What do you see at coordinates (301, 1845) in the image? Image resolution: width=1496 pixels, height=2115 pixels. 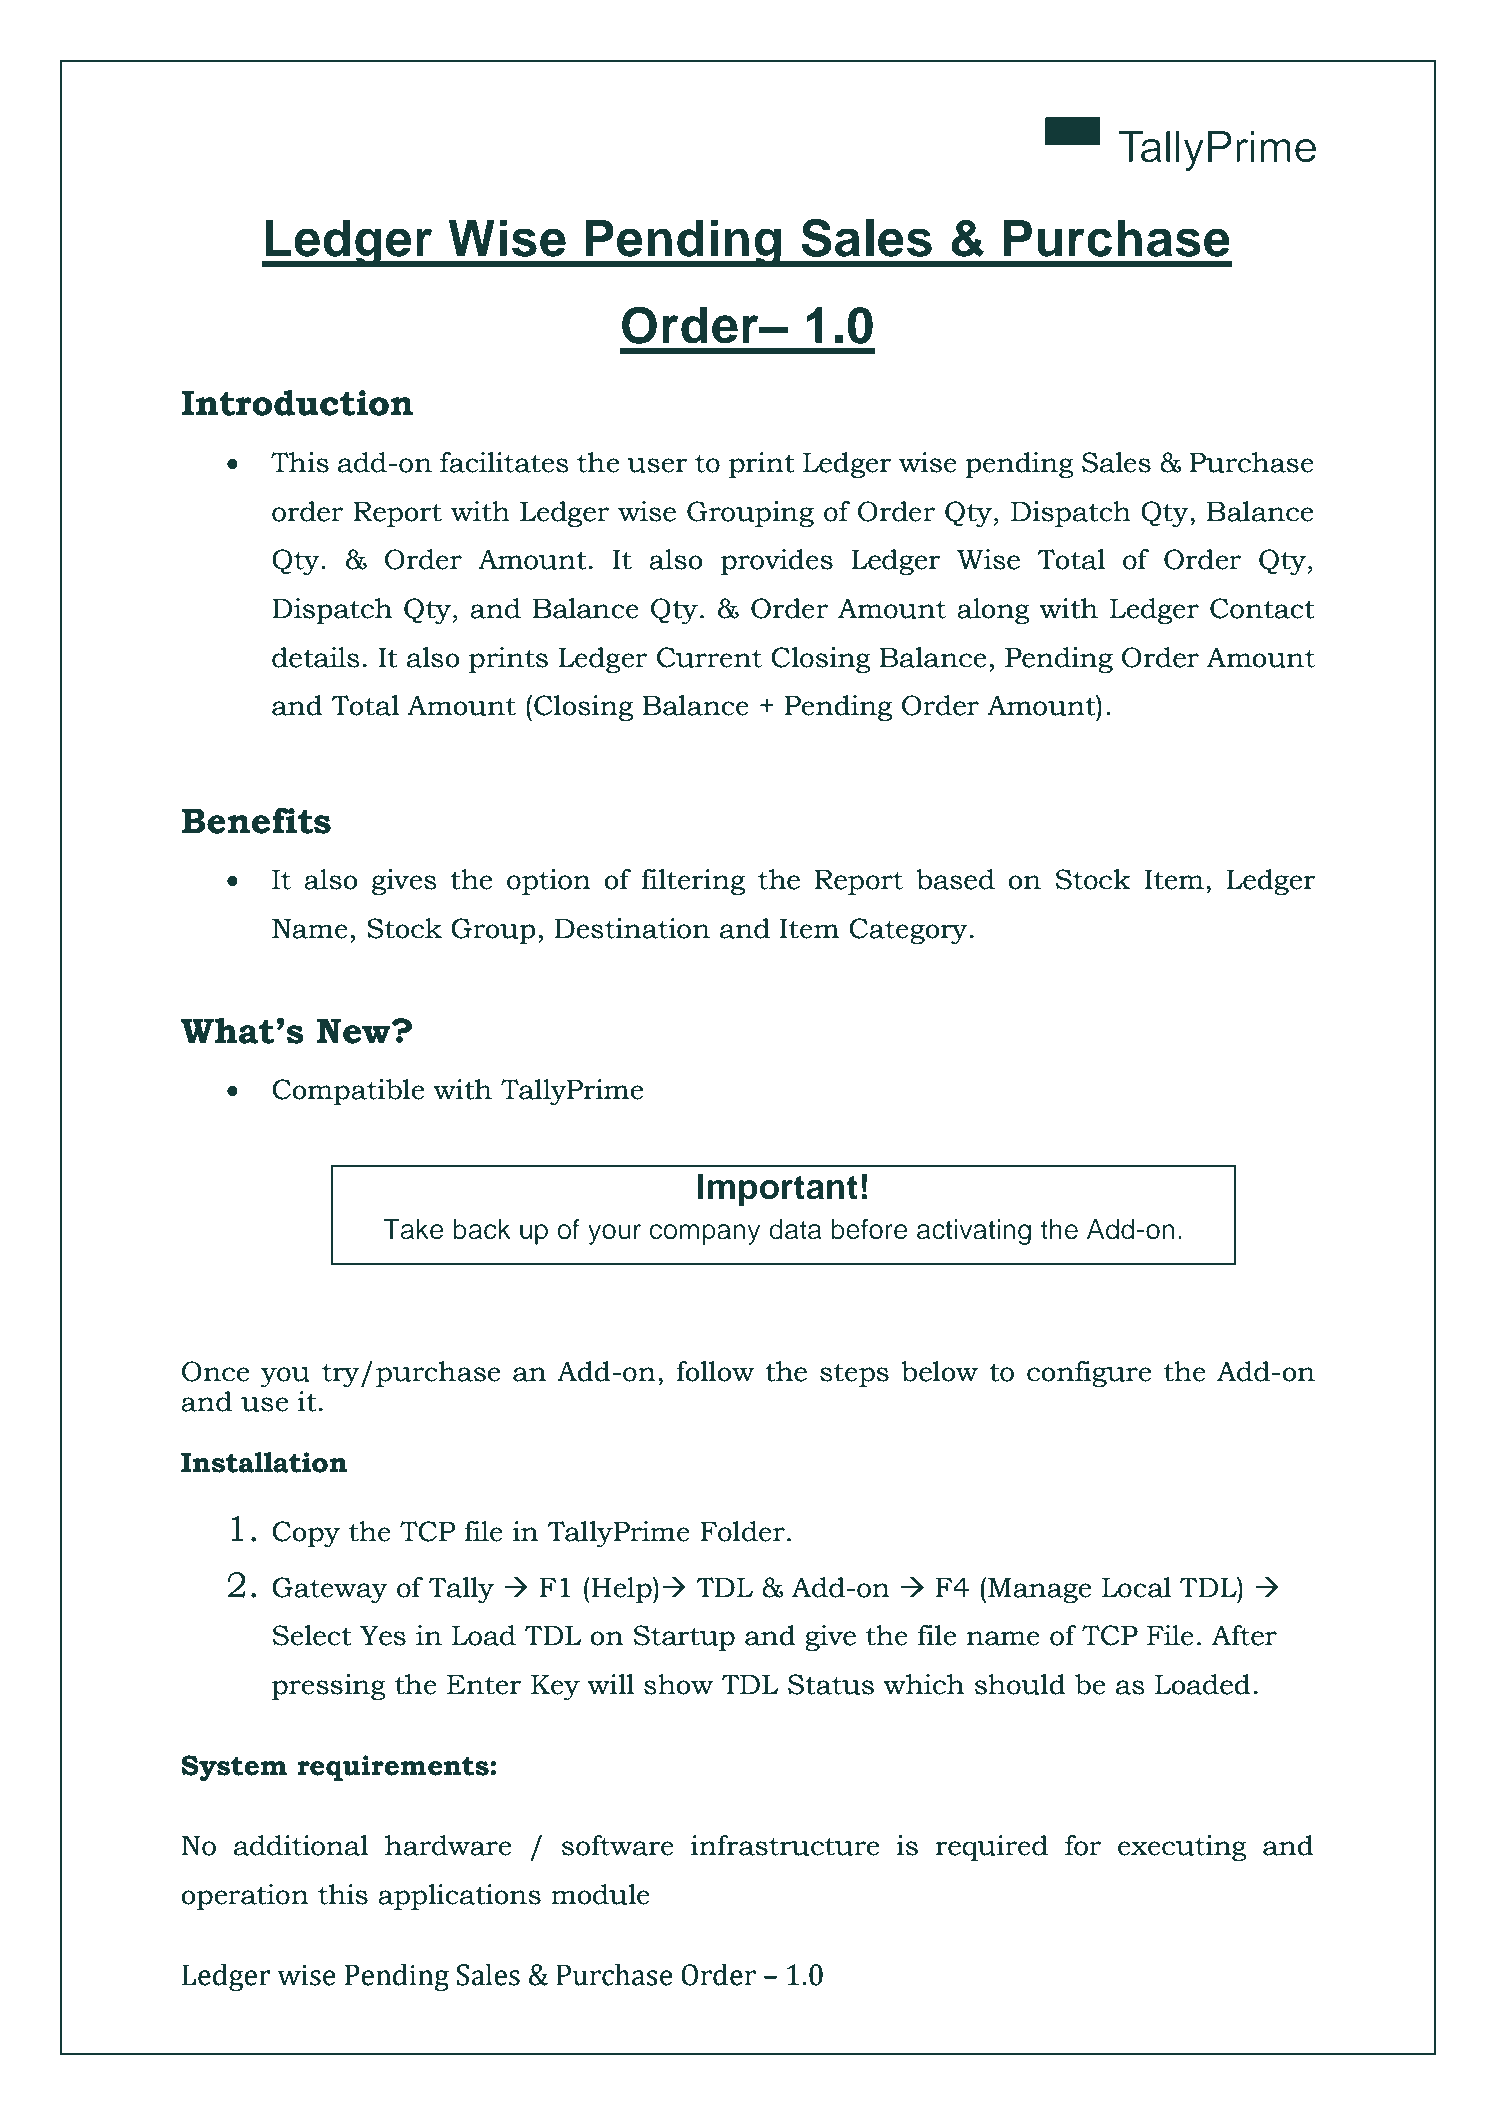 I see `additional` at bounding box center [301, 1845].
